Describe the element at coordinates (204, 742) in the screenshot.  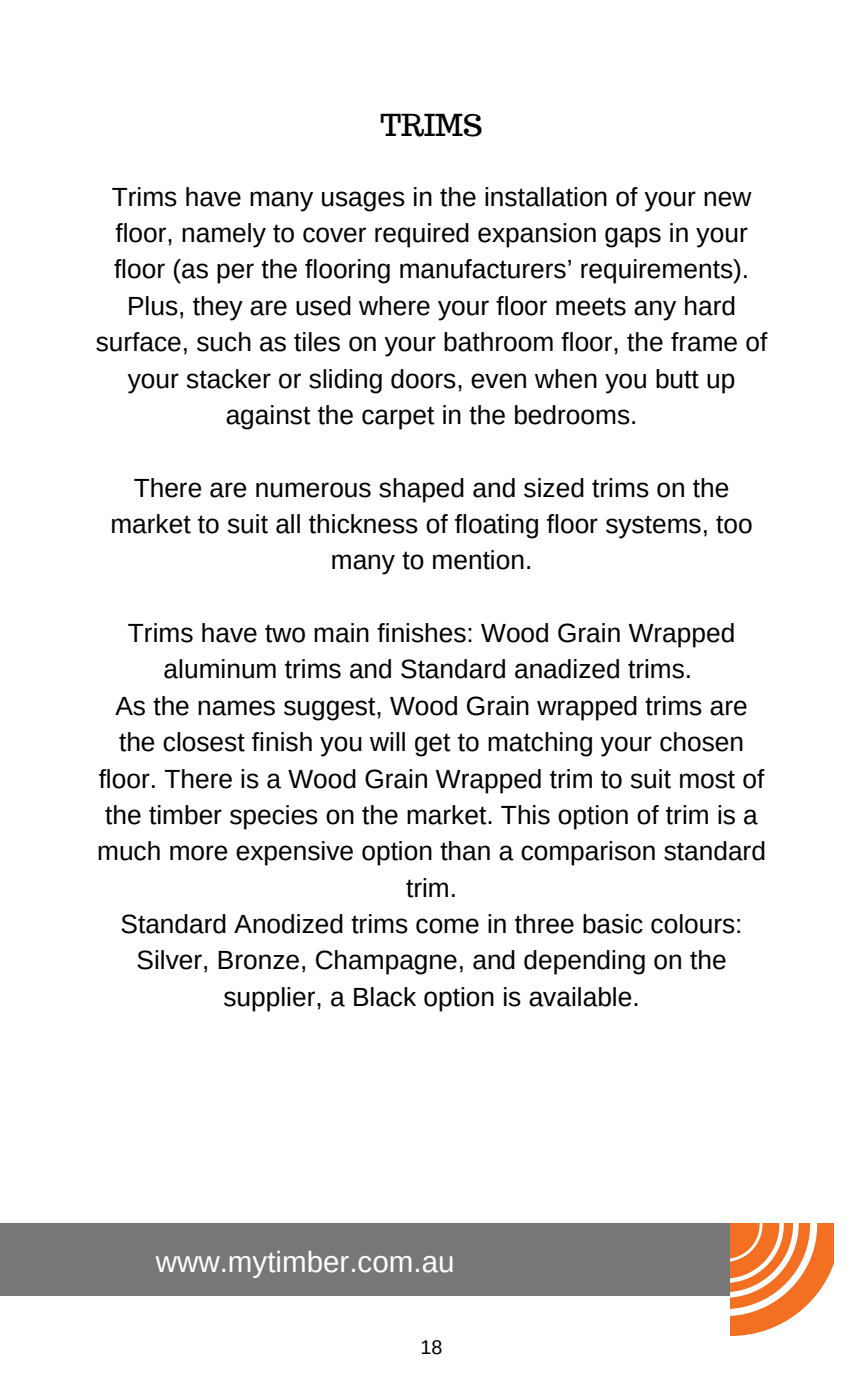
I see `closest` at that location.
